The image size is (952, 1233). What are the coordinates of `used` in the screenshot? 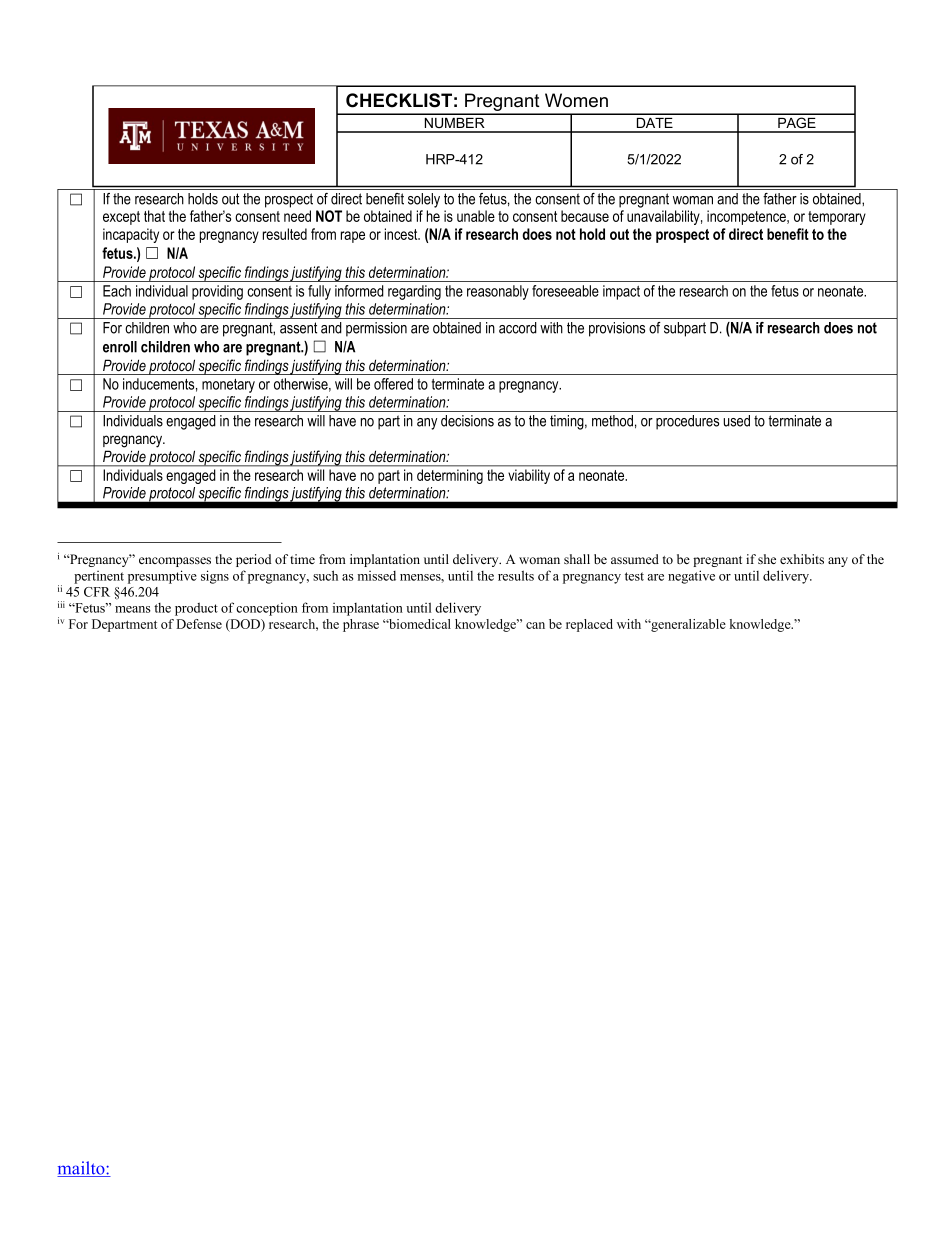 It's located at (736, 421).
